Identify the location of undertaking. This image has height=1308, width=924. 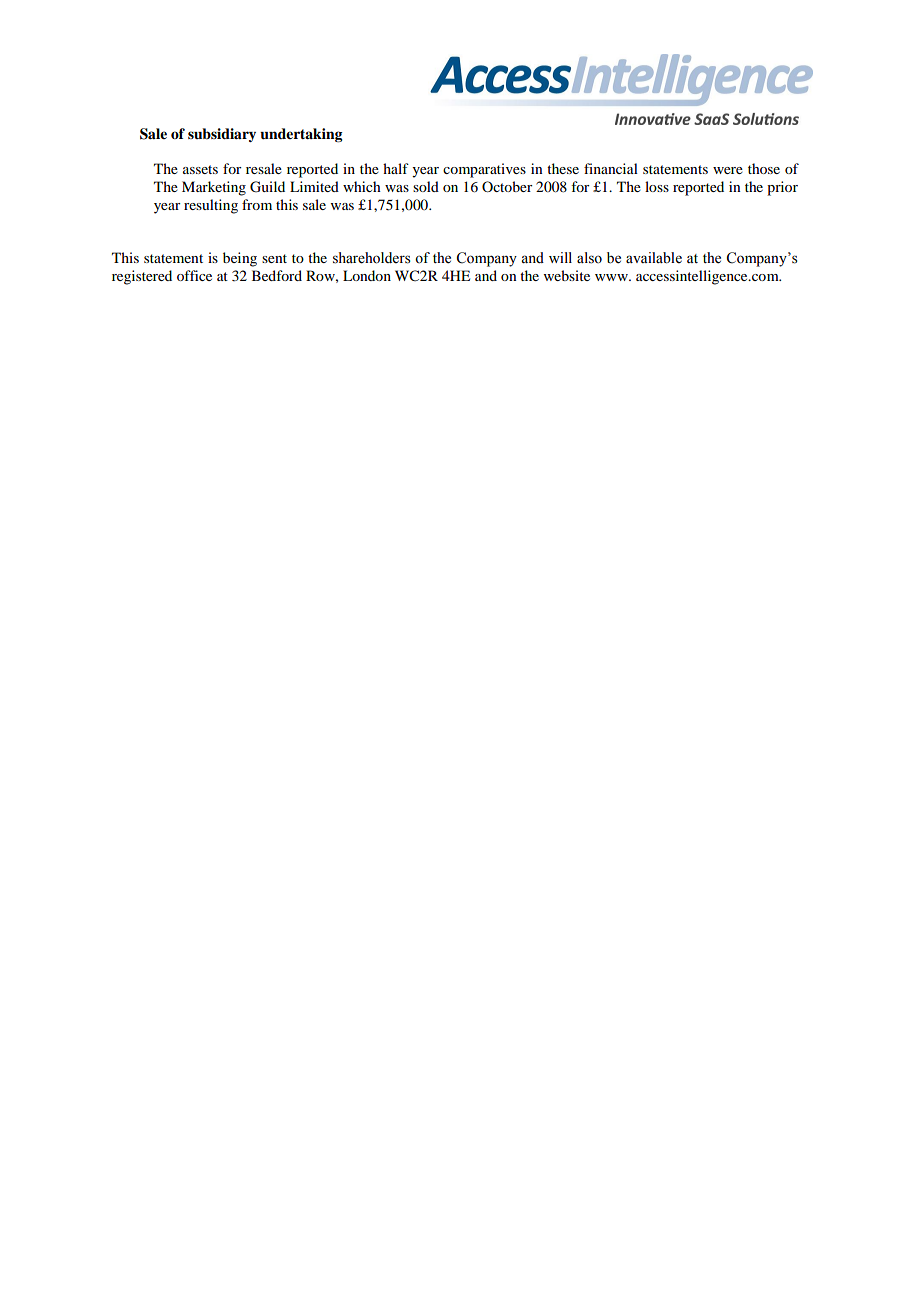
(301, 135).
